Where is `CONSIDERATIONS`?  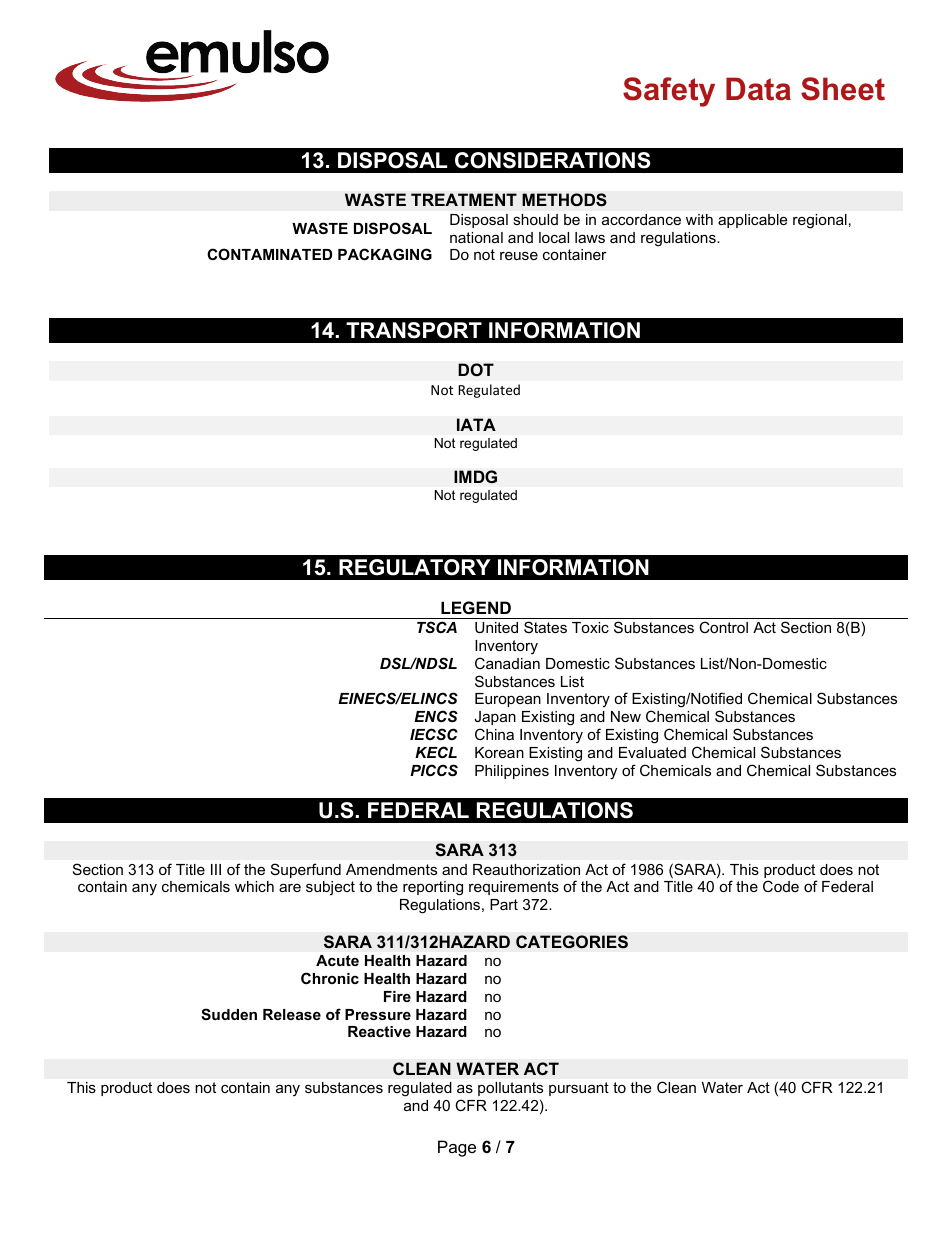 CONSIDERATIONS is located at coordinates (553, 160).
